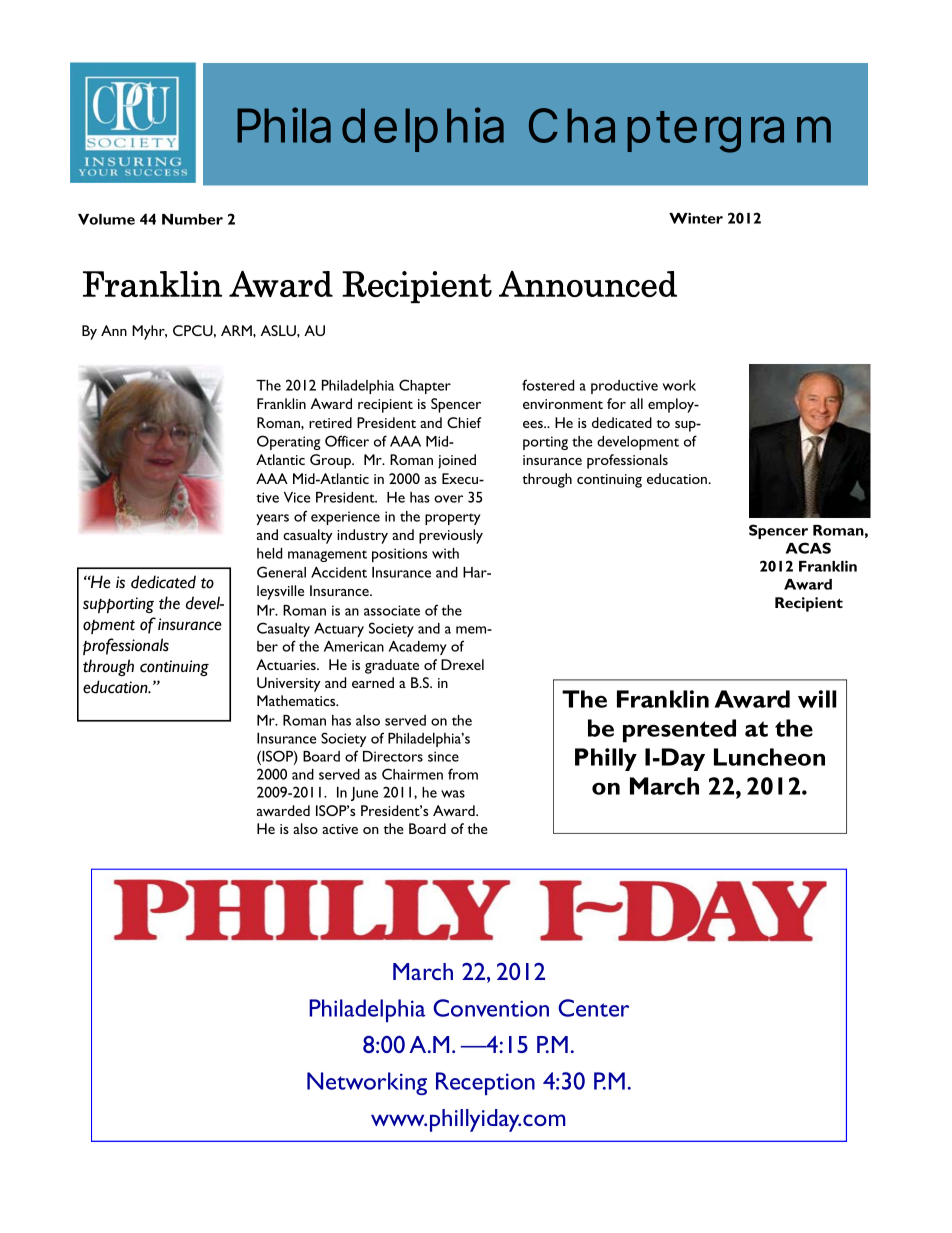 This image has width=952, height=1233. Describe the element at coordinates (696, 218) in the image. I see `Winter` at that location.
